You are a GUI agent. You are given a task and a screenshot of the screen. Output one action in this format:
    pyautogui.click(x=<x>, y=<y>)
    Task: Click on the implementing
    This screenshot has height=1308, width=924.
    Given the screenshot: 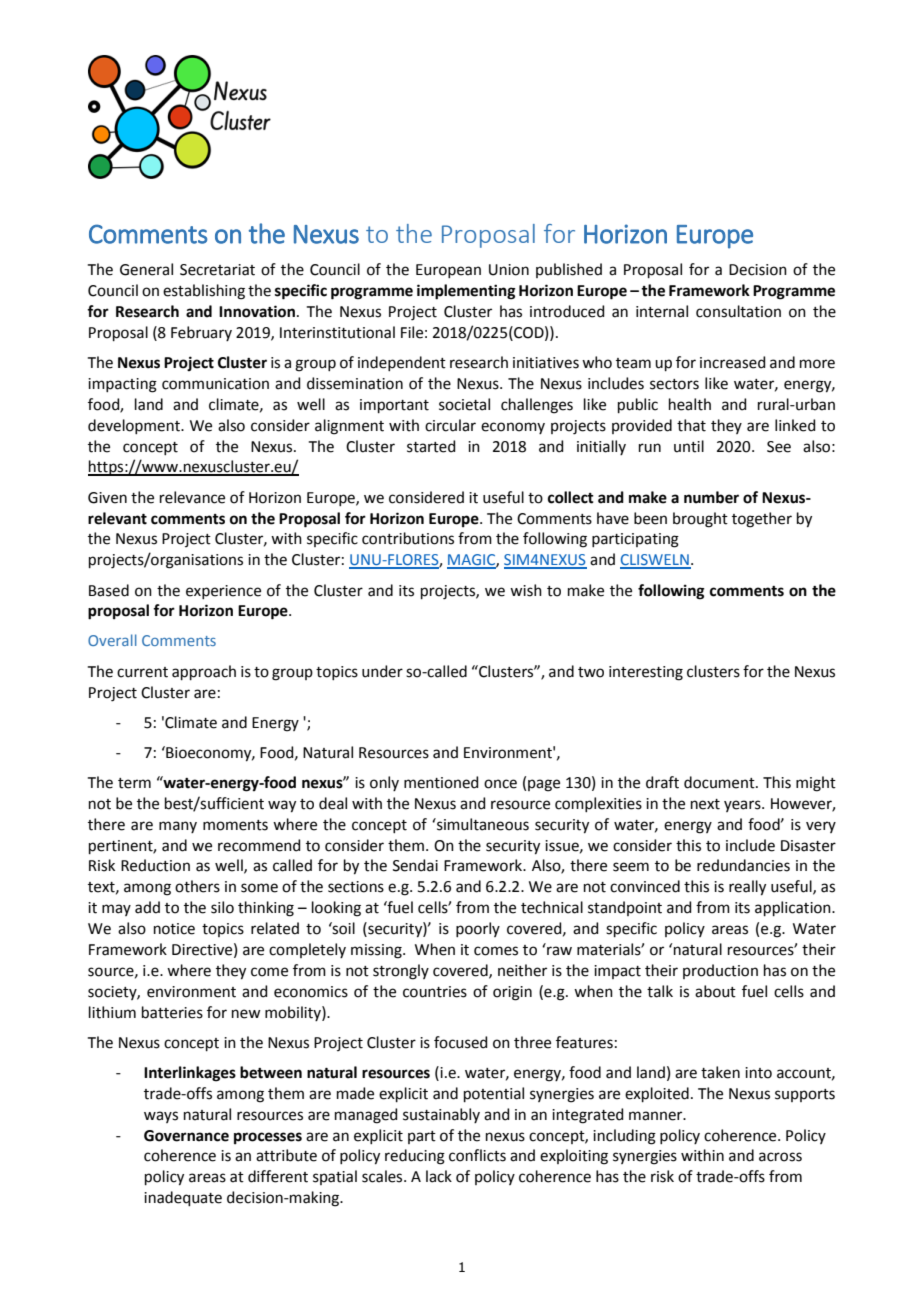 What is the action you would take?
    pyautogui.click(x=466, y=292)
